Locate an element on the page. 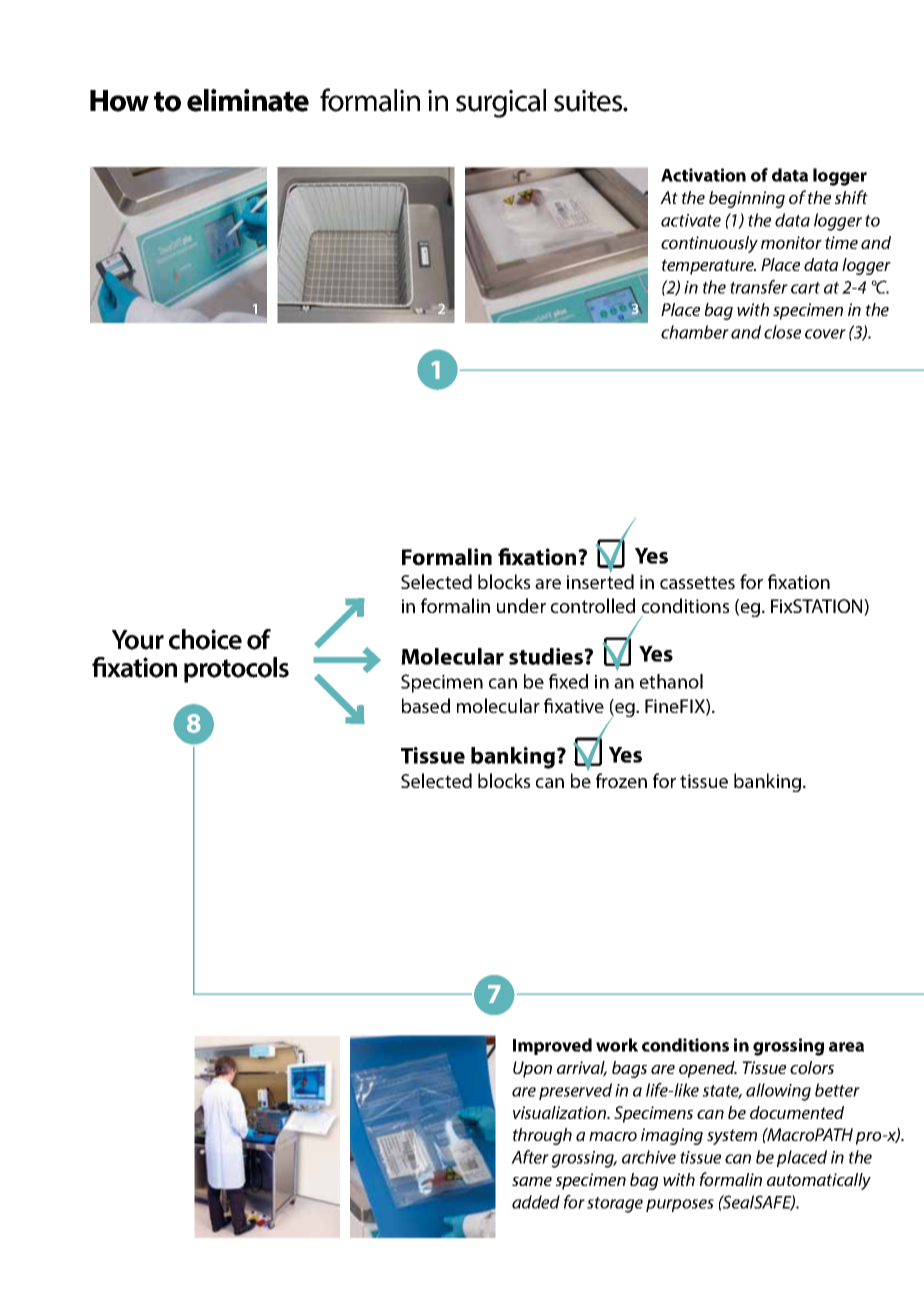 This document has height=1308, width=924. Activation is located at coordinates (703, 175).
